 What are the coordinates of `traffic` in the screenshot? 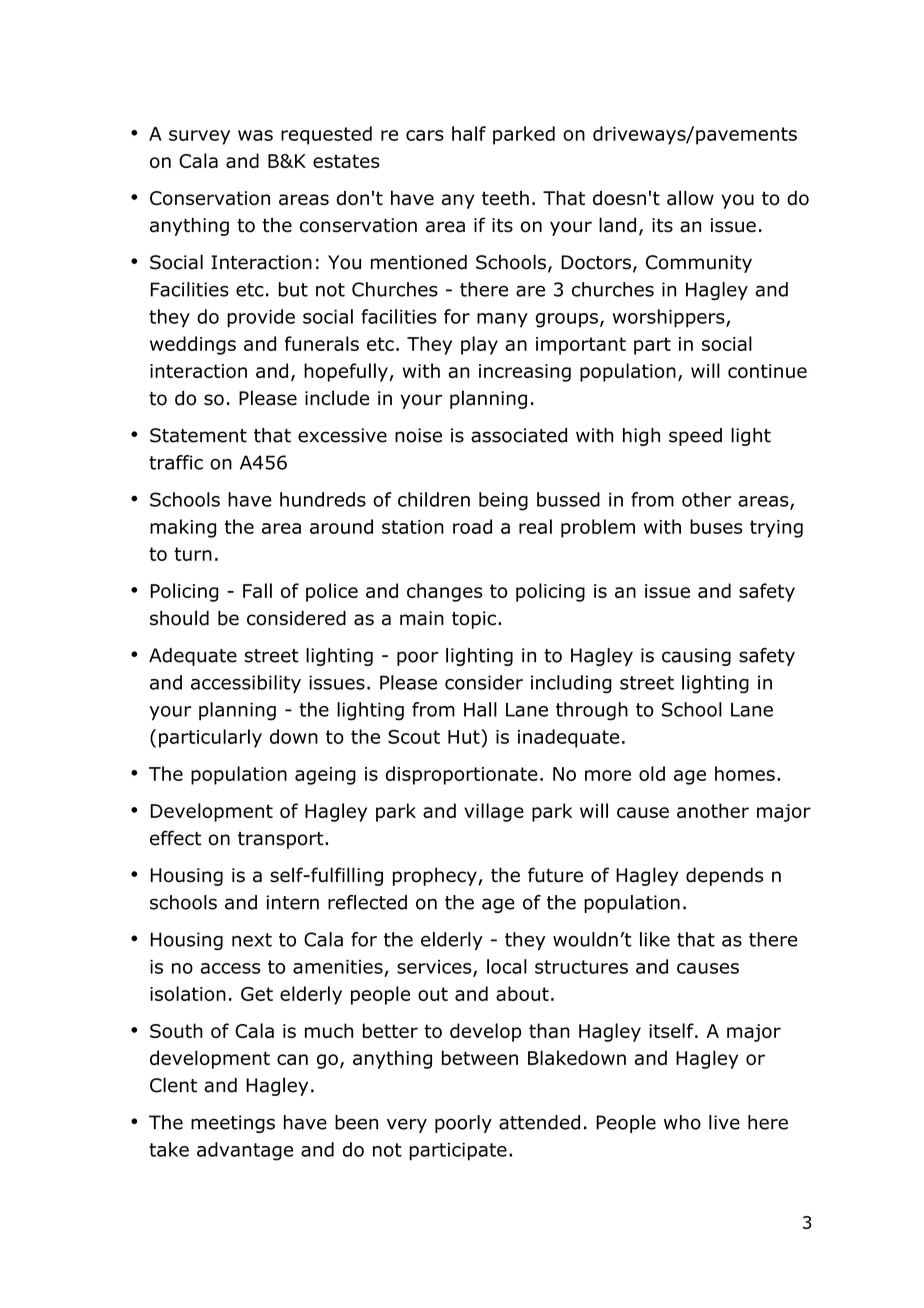 It's located at (176, 462).
